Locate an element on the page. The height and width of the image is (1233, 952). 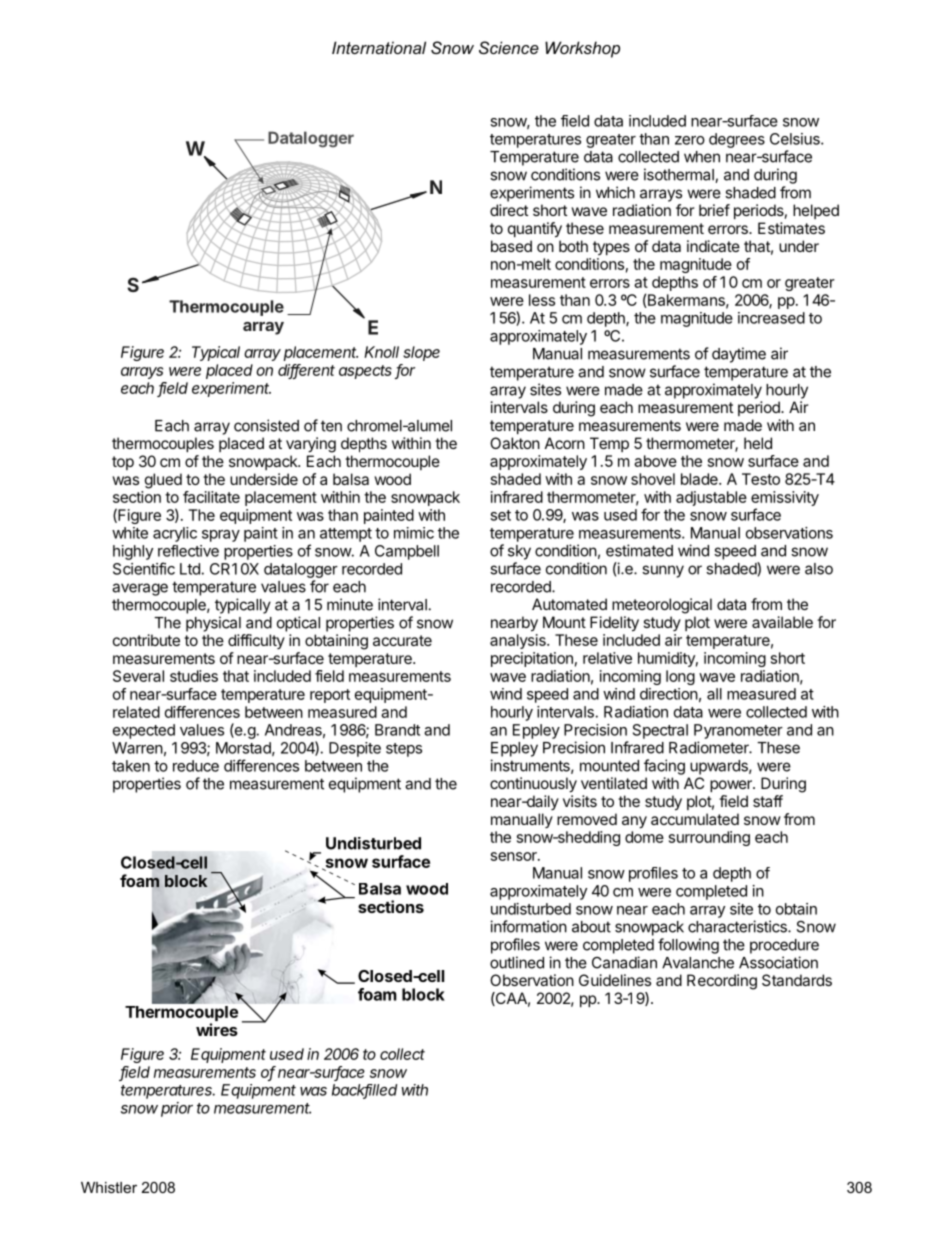
different is located at coordinates (306, 371).
